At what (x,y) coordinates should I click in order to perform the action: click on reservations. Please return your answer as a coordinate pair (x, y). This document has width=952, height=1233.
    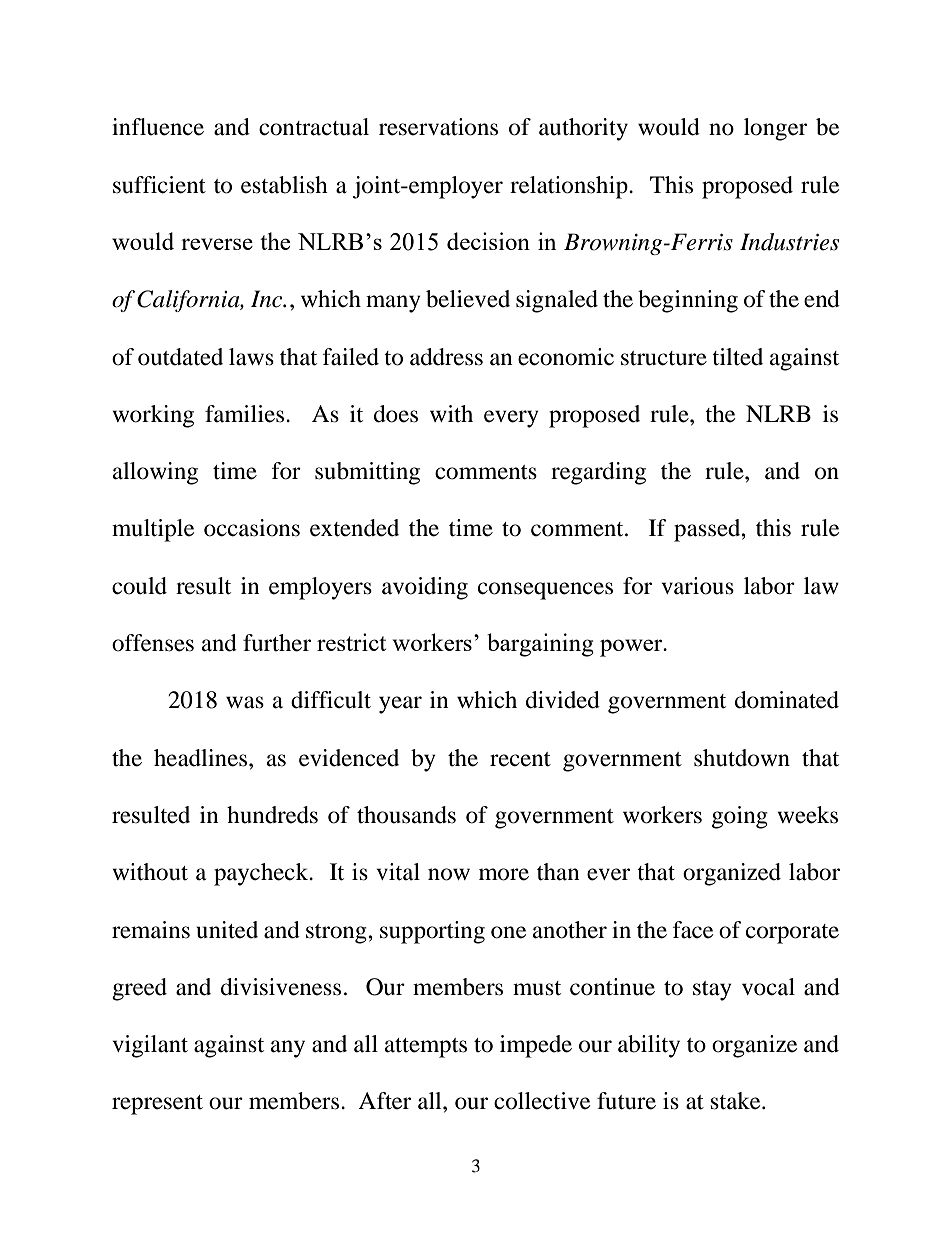
    Looking at the image, I should click on (438, 127).
